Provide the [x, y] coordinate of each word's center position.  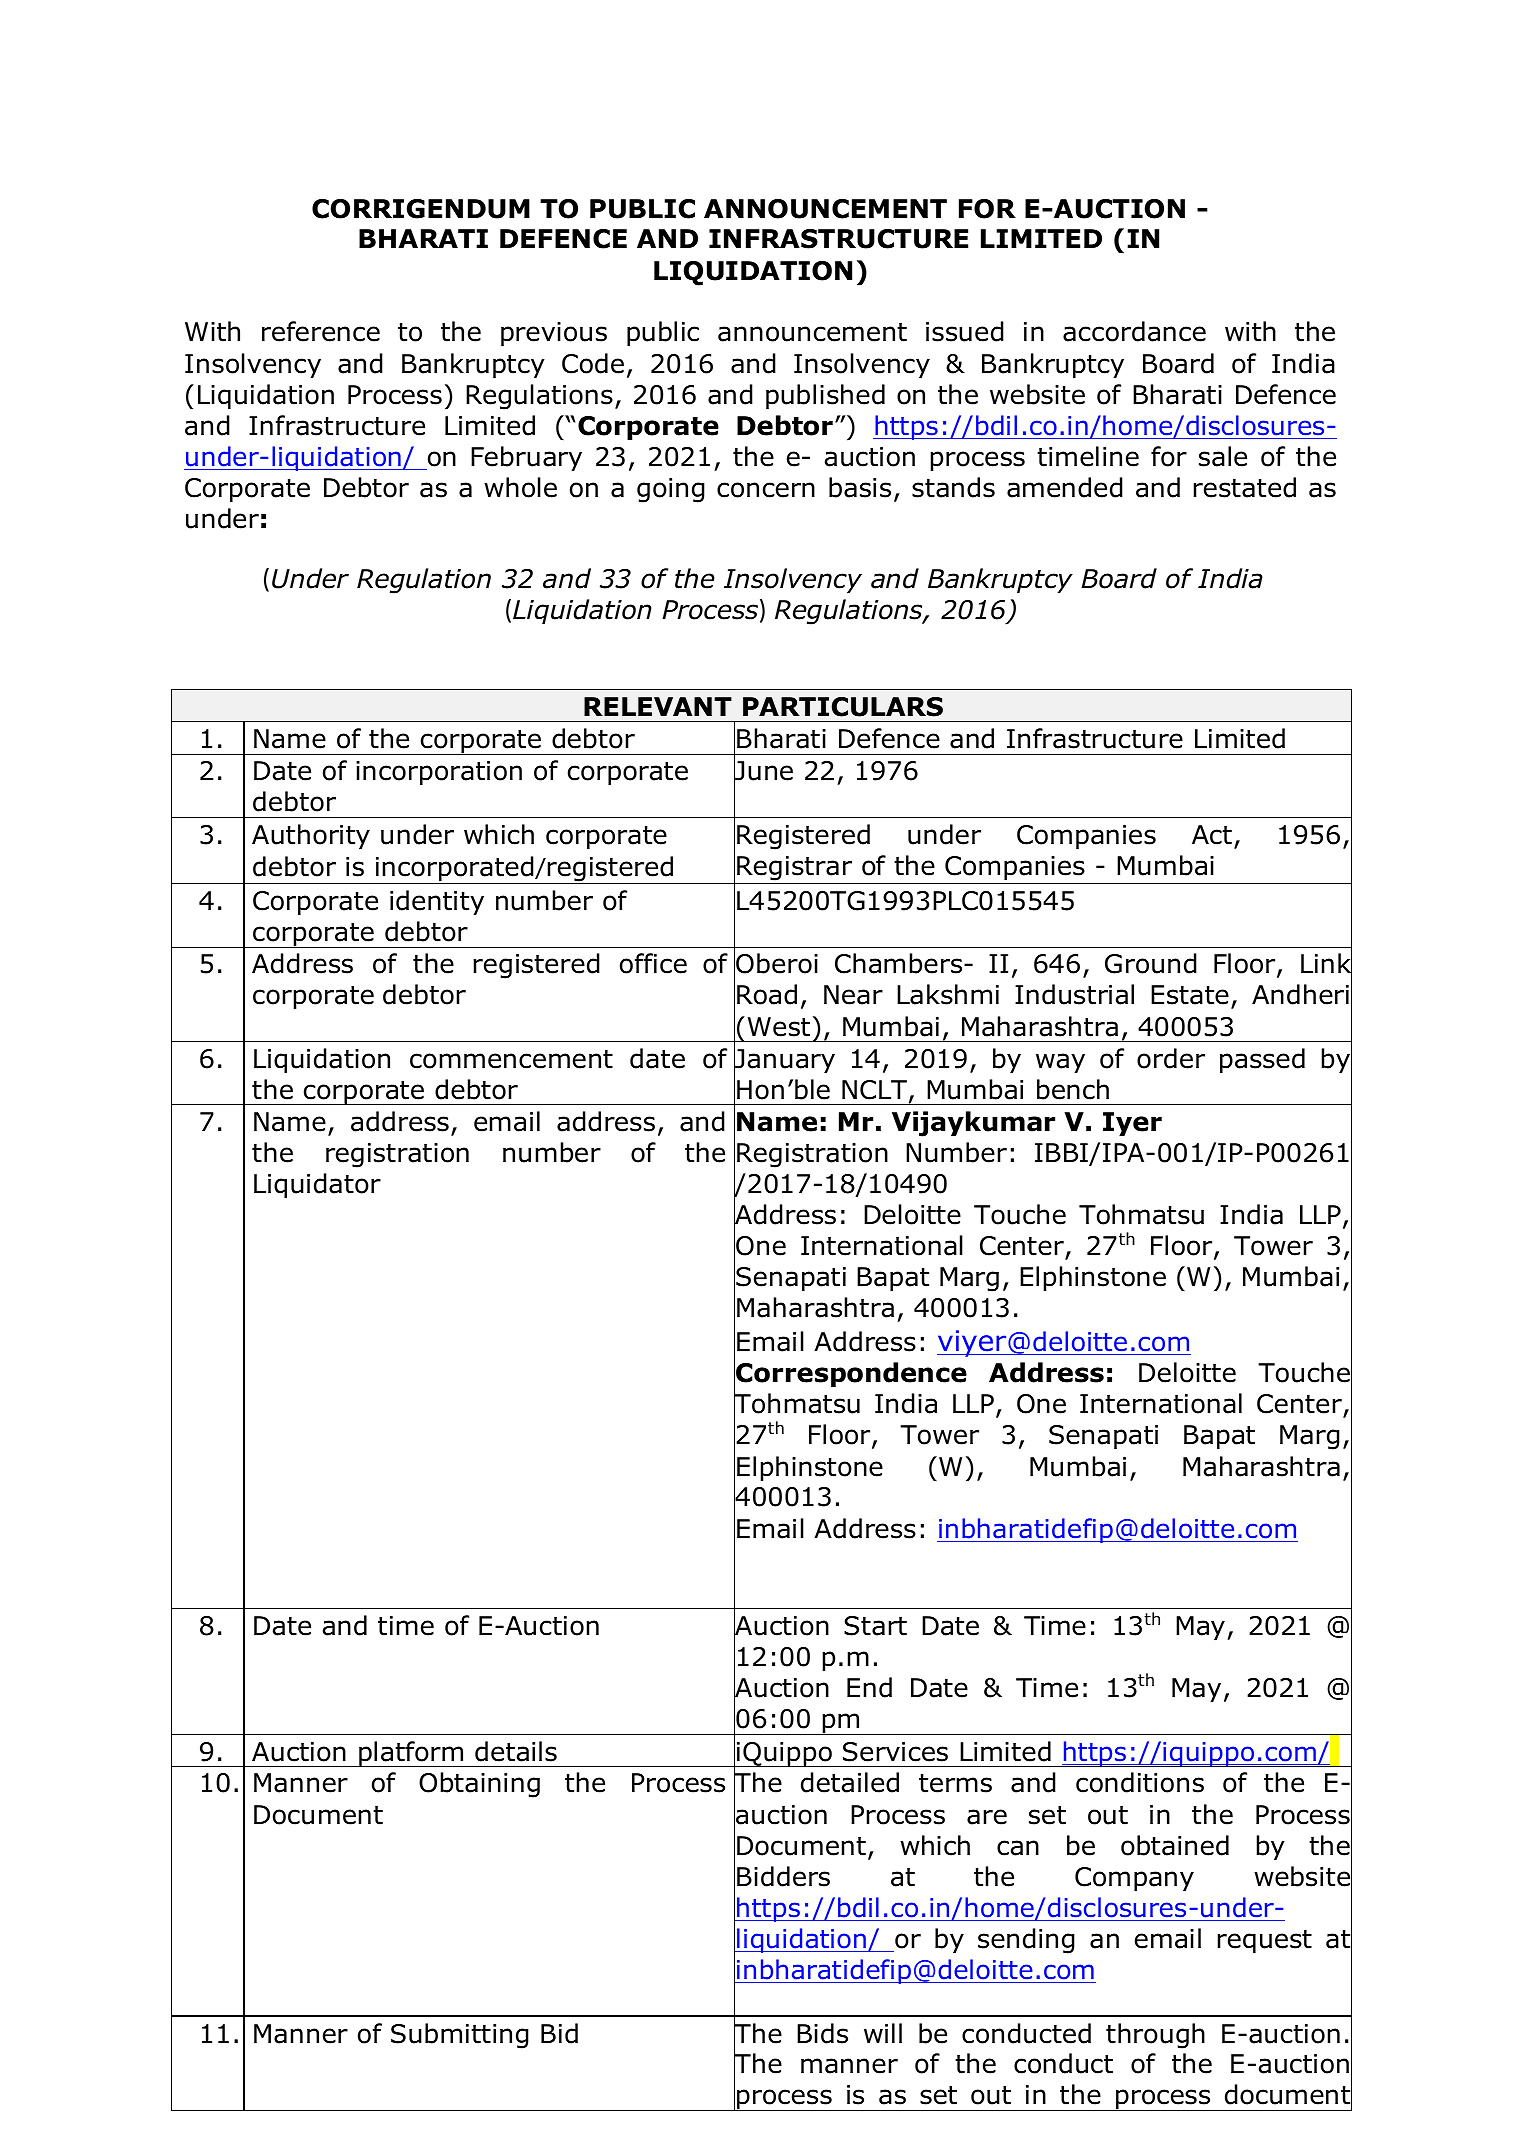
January [784, 1061]
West [779, 1027]
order [1171, 1058]
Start [875, 1626]
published [825, 396]
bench [1073, 1089]
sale [1223, 456]
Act [1212, 835]
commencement [511, 1059]
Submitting [460, 2036]
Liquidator [317, 1185]
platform [411, 1754]
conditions [1140, 1782]
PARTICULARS [843, 707]
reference [321, 331]
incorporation [439, 773]
